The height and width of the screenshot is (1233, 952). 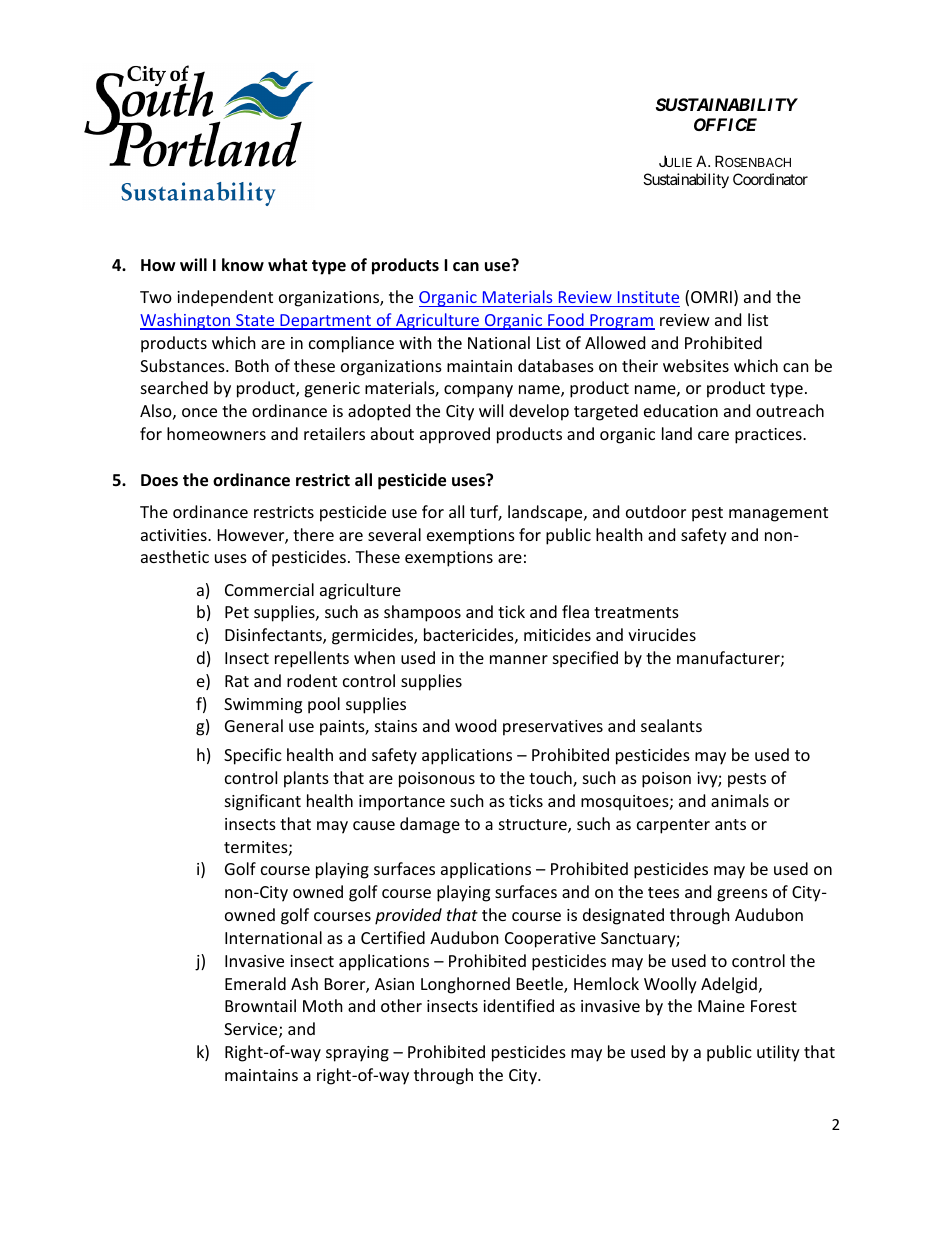 I want to click on OFFICE, so click(x=725, y=124).
